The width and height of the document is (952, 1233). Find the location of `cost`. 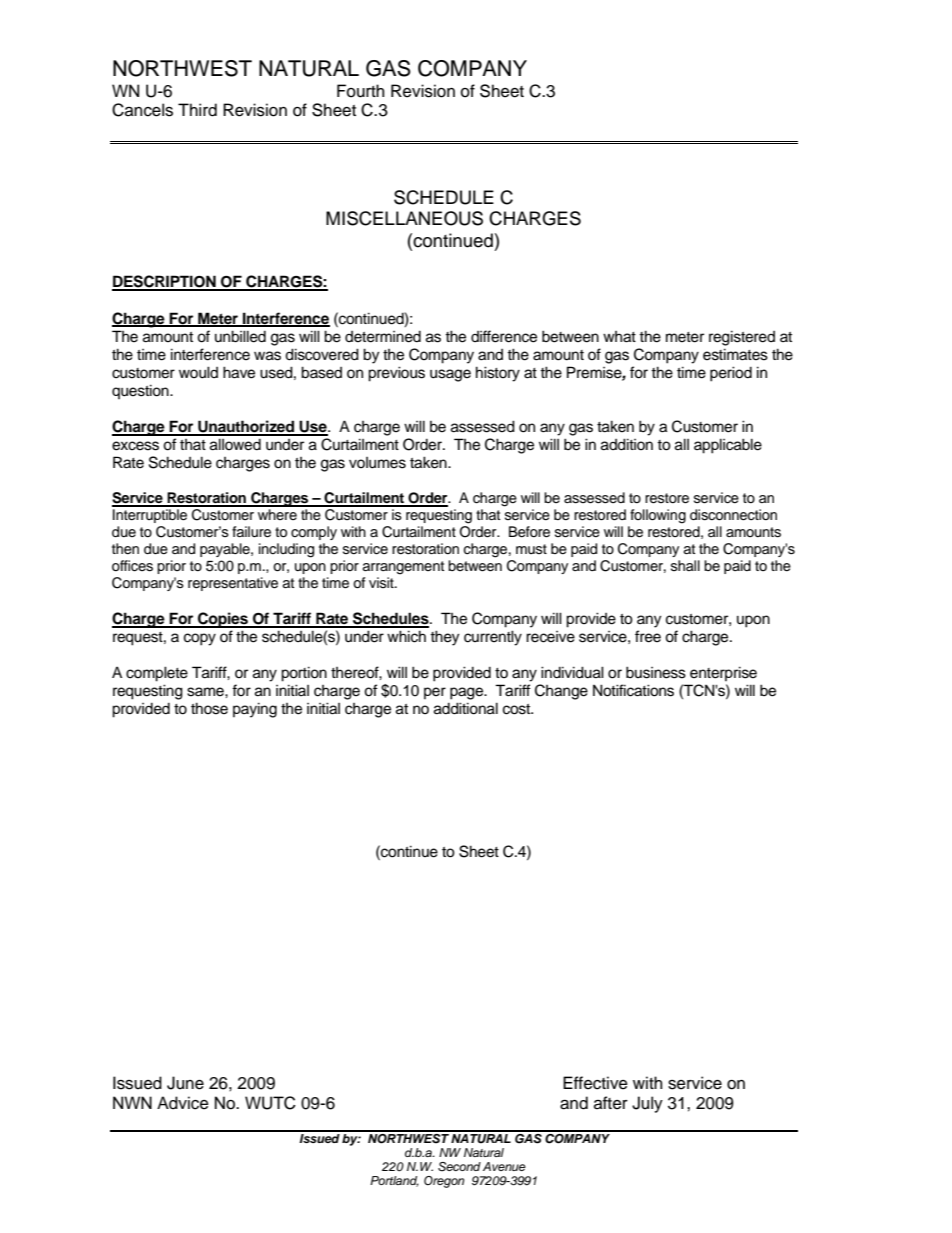

cost is located at coordinates (518, 709).
